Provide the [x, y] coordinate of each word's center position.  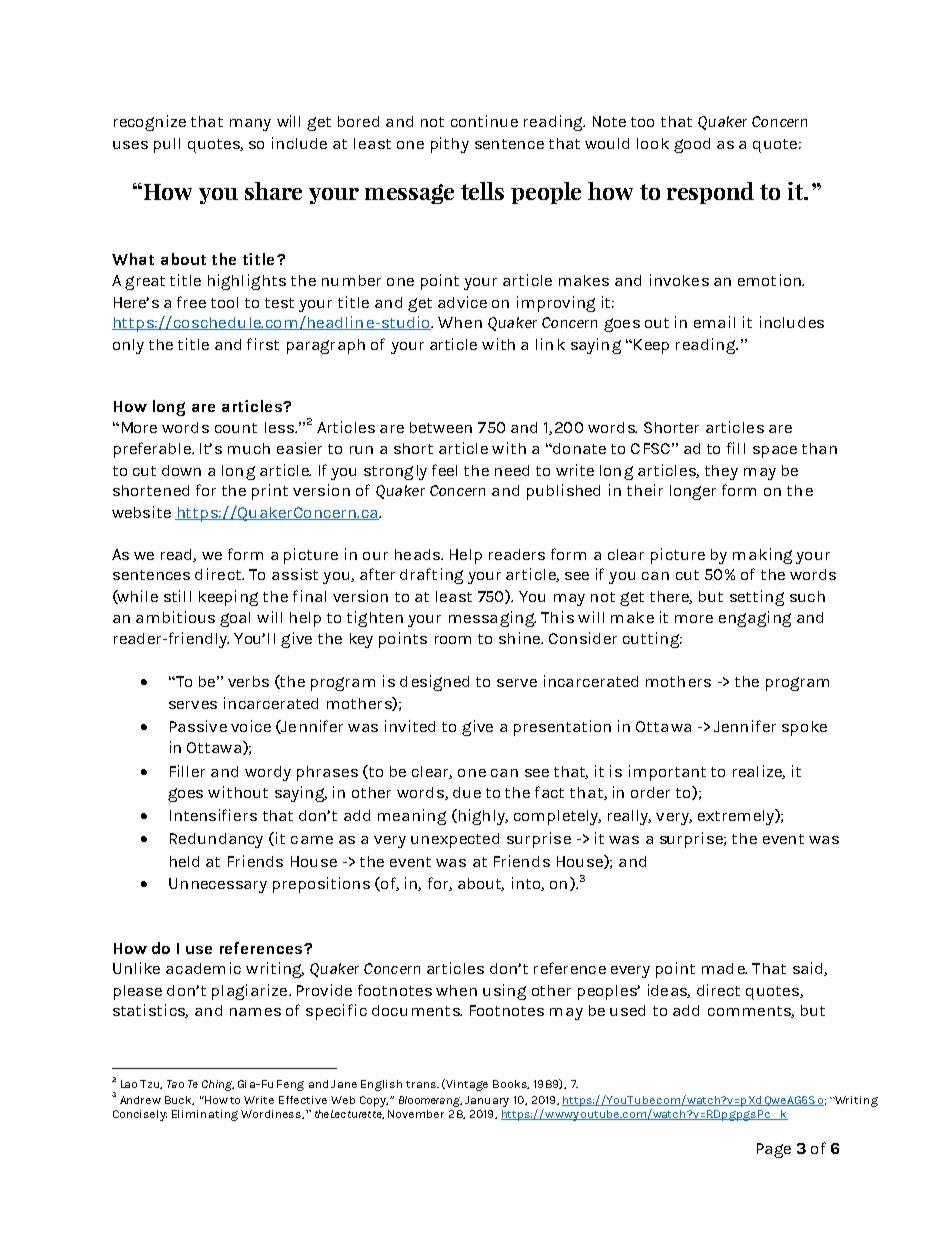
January [487, 1101]
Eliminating [205, 1115]
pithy [450, 145]
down [181, 470]
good [692, 145]
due [467, 792]
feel [444, 470]
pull [167, 145]
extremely [737, 817]
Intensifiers [213, 815]
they [721, 472]
